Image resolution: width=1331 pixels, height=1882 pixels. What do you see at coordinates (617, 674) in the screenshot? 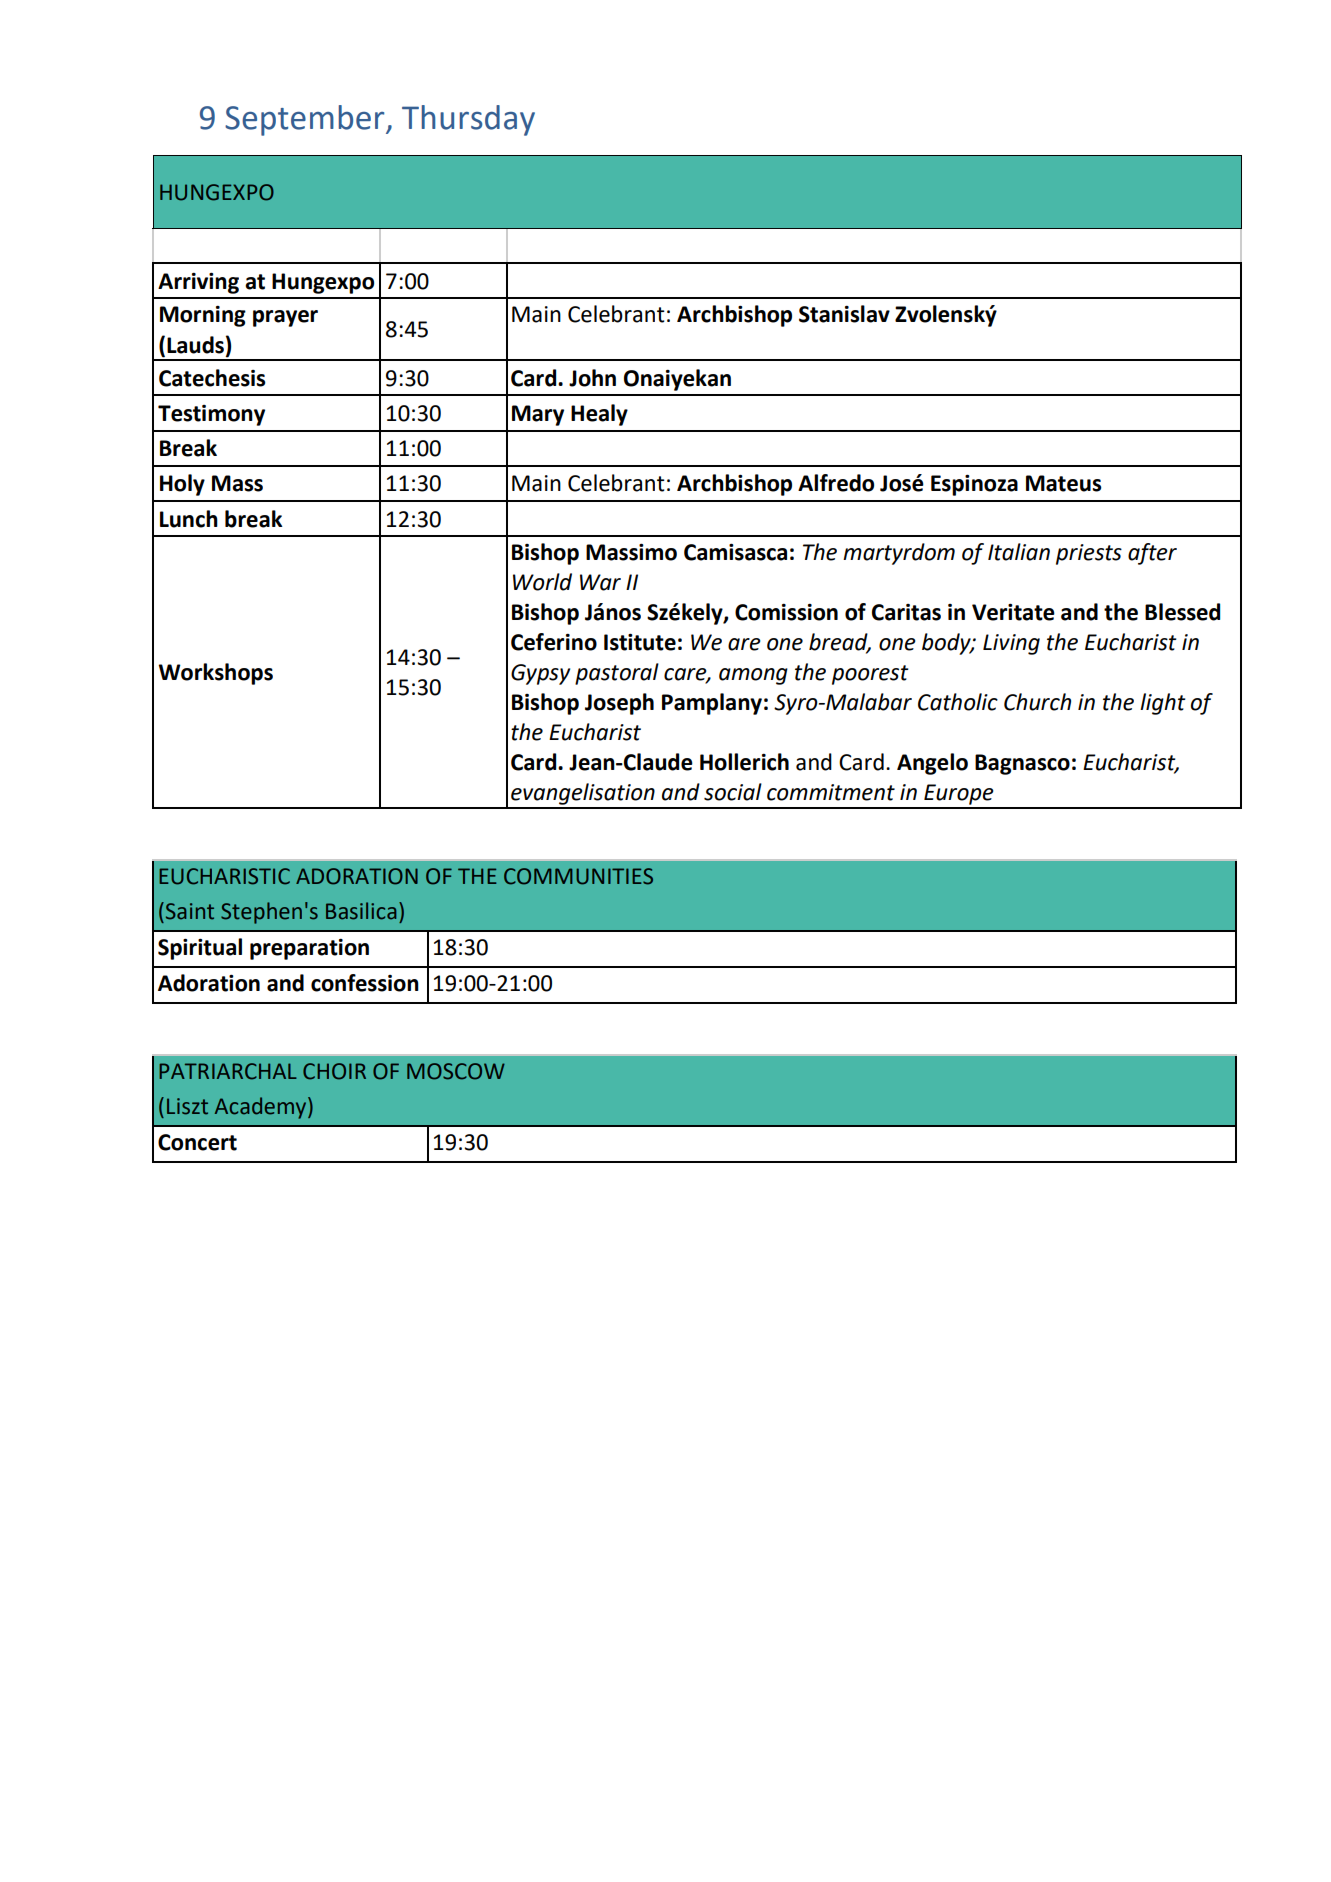
I see `pastoral` at bounding box center [617, 674].
